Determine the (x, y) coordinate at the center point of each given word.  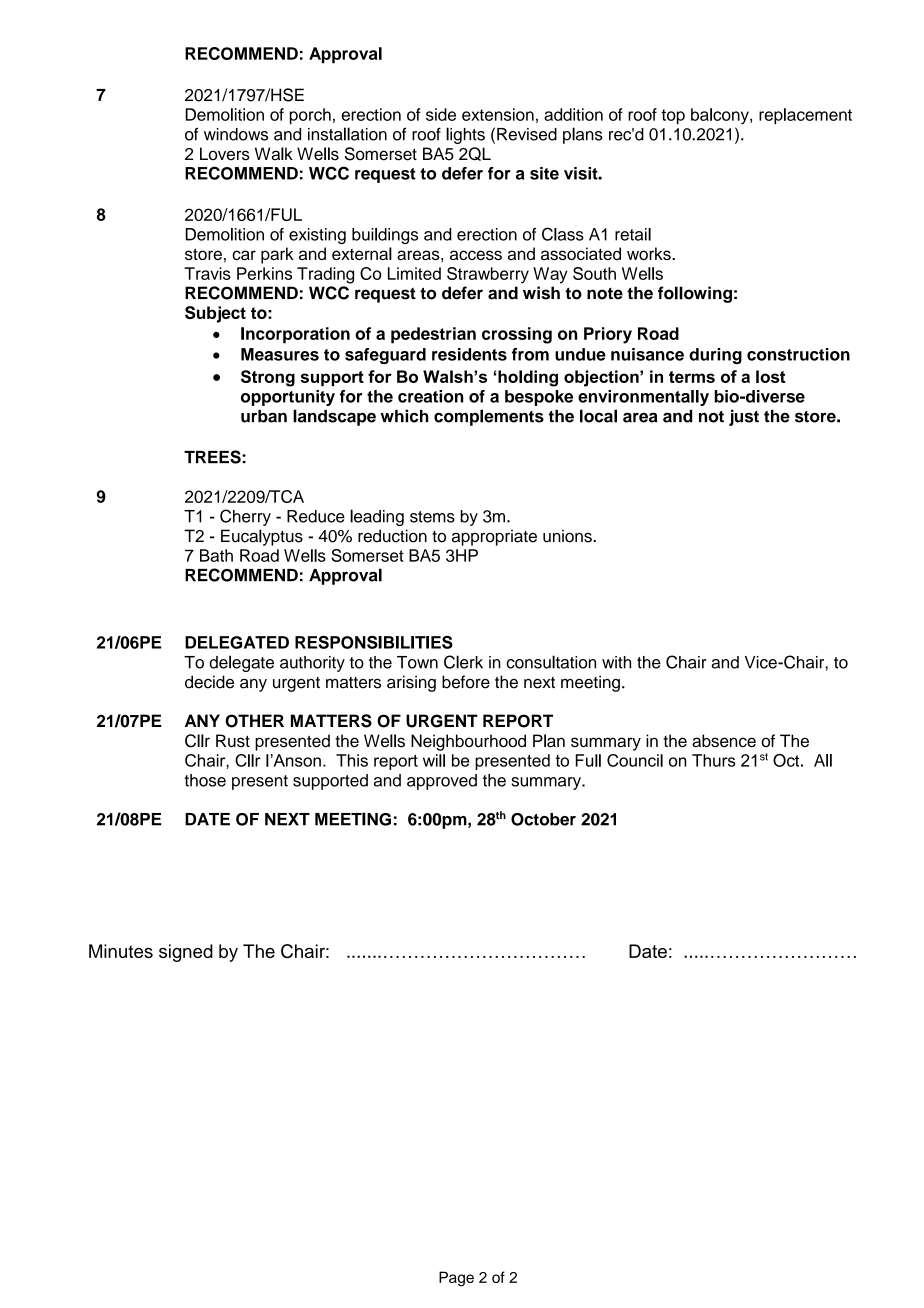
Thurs (713, 760)
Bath (216, 555)
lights (465, 135)
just (744, 417)
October (543, 819)
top (673, 116)
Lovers (225, 154)
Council (635, 760)
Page (456, 1279)
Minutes (121, 951)
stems (432, 517)
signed (186, 953)
